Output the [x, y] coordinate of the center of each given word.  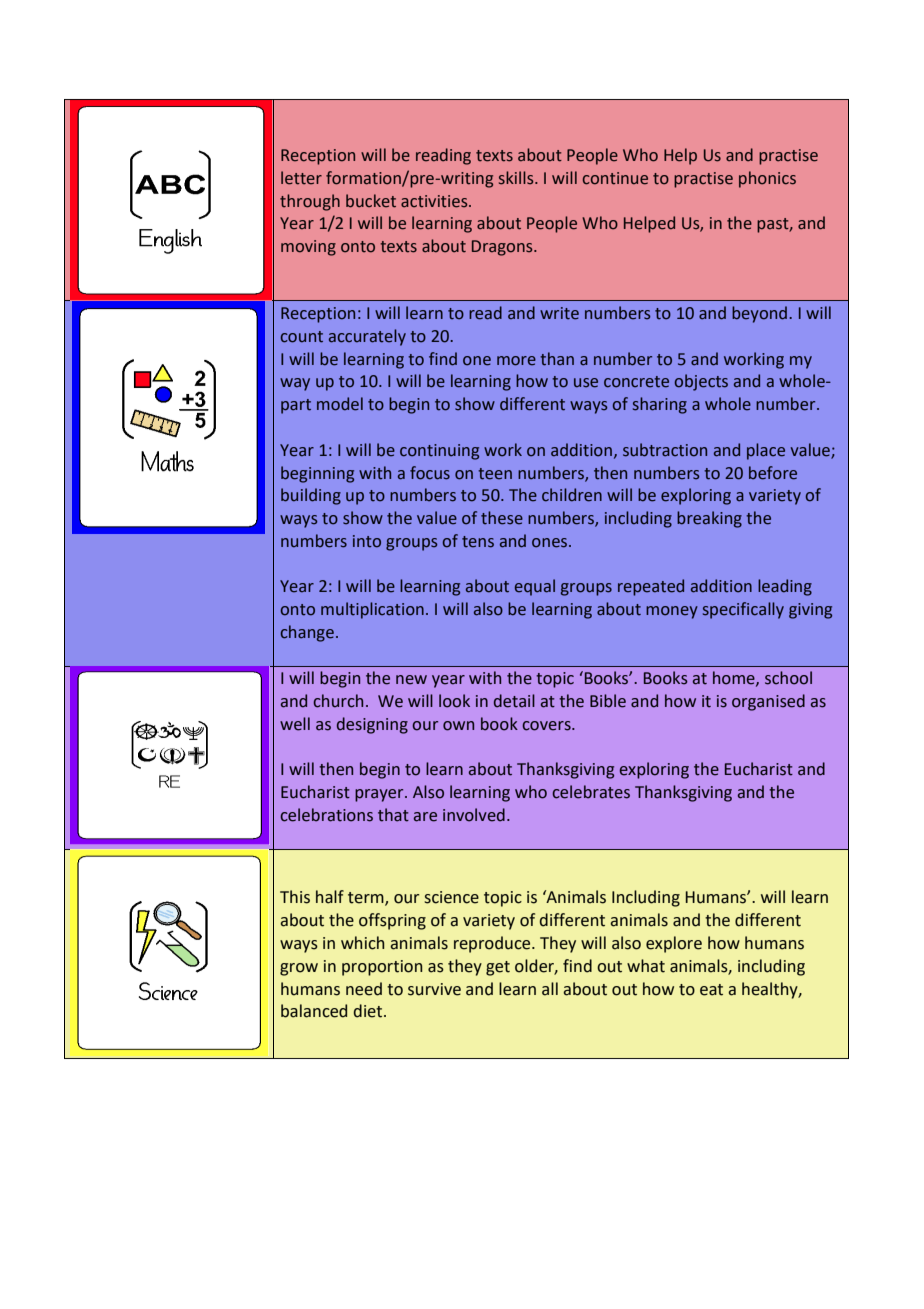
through [310, 202]
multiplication [372, 610]
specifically [743, 610]
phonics [767, 179]
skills [517, 178]
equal [535, 587]
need [364, 989]
